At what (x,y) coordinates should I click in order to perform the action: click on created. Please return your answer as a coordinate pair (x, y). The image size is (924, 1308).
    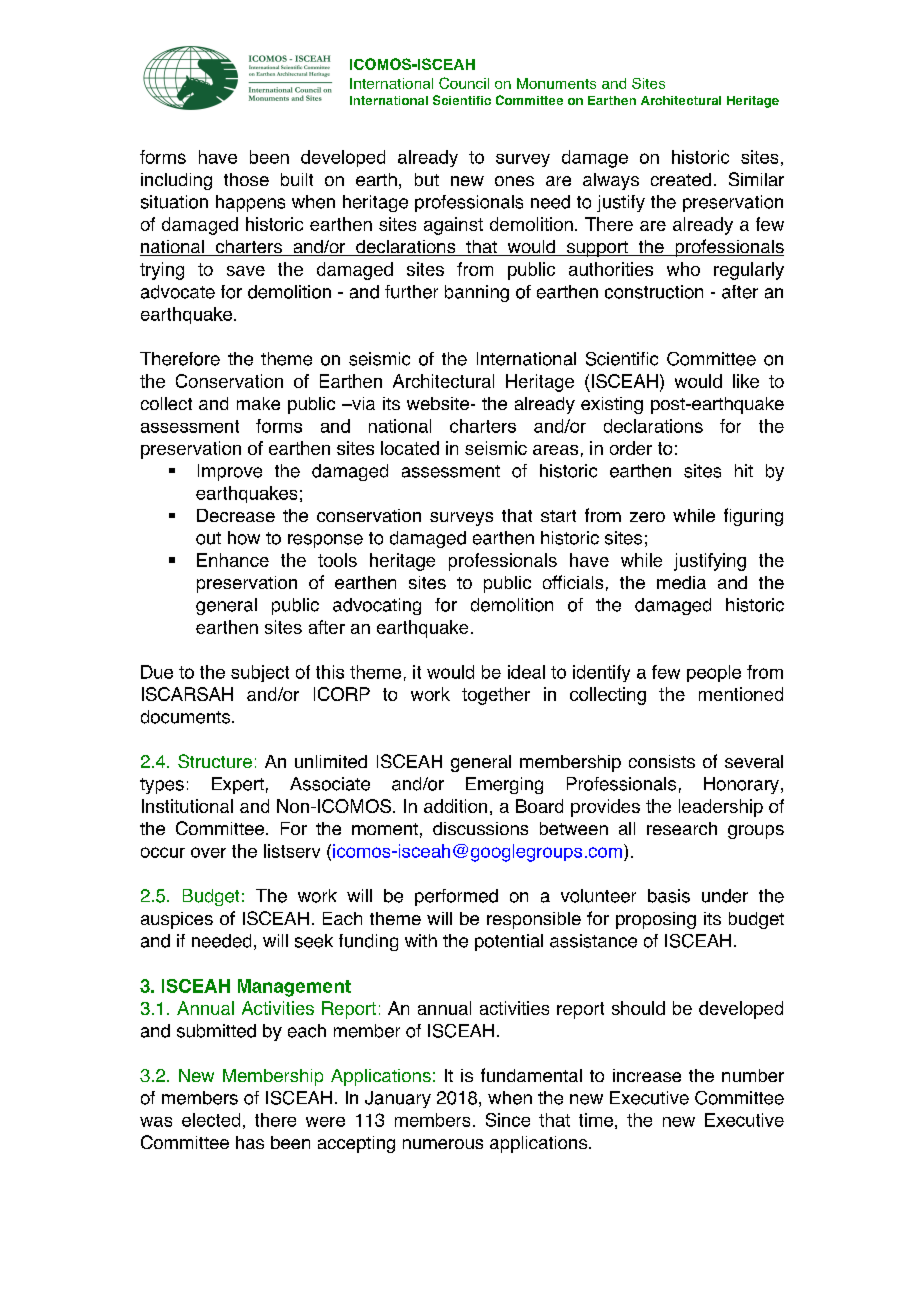
    Looking at the image, I should click on (681, 179).
